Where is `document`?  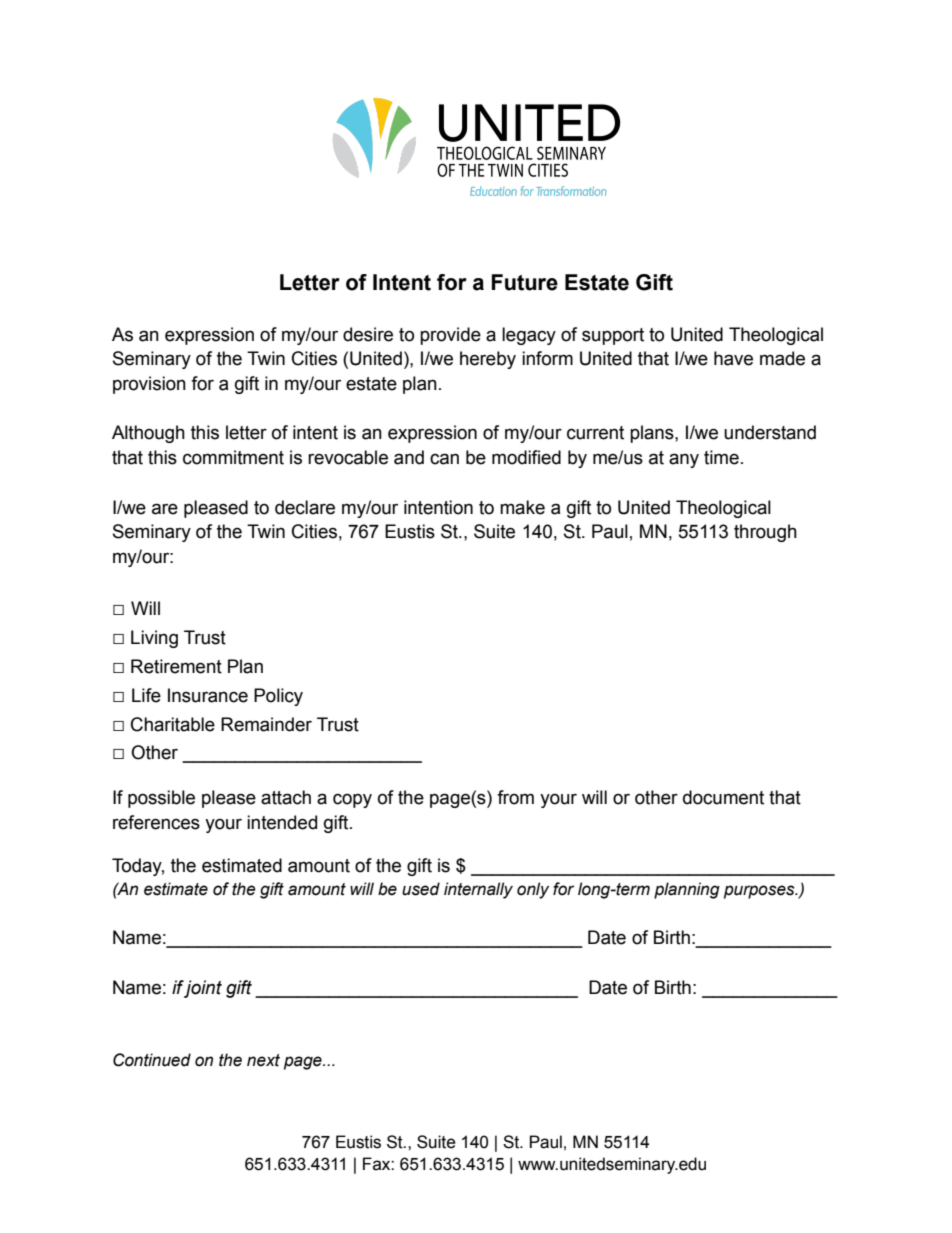 document is located at coordinates (723, 797).
